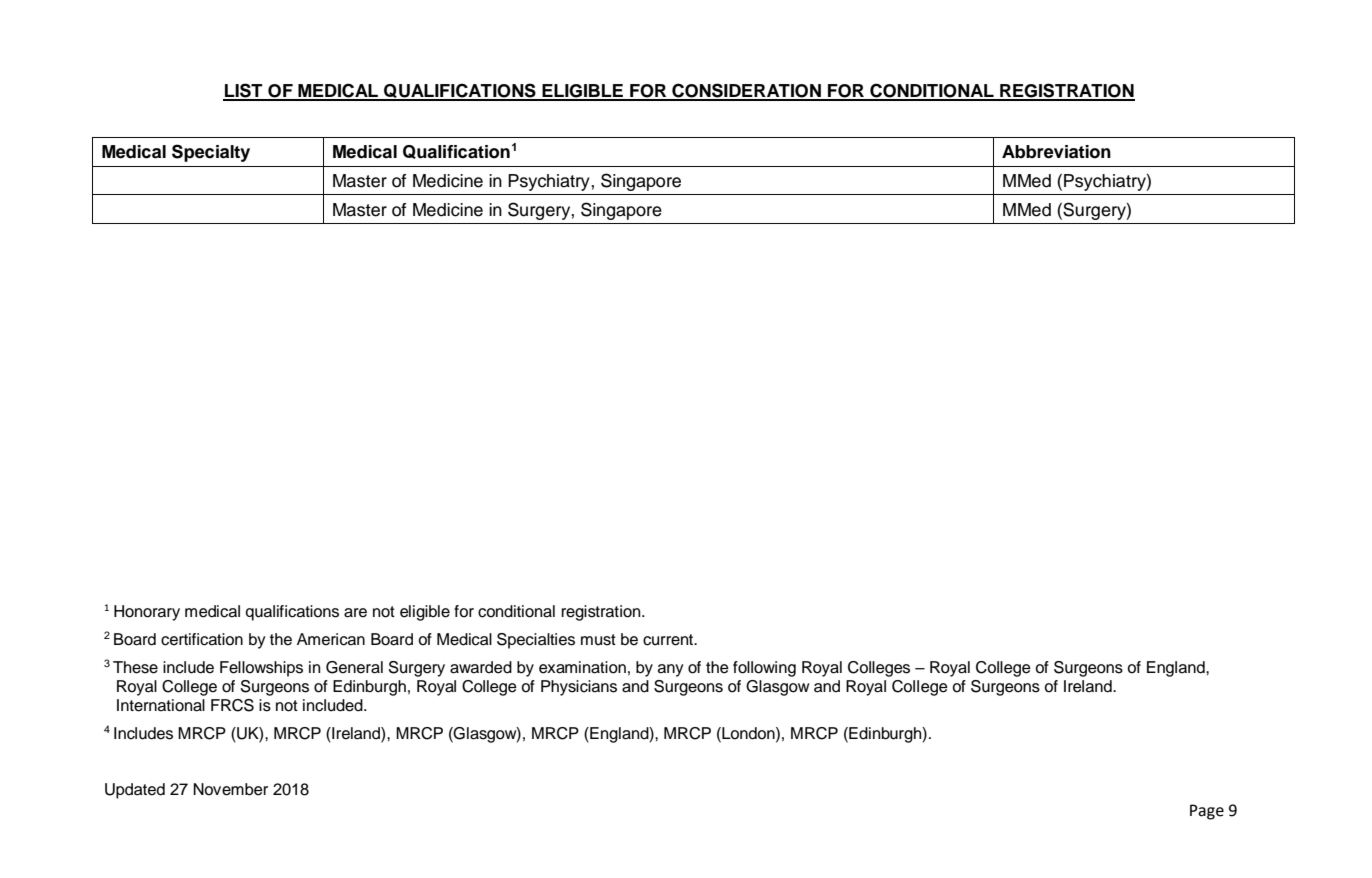 Image resolution: width=1372 pixels, height=878 pixels. Describe the element at coordinates (579, 688) in the page. I see `Physicians` at that location.
